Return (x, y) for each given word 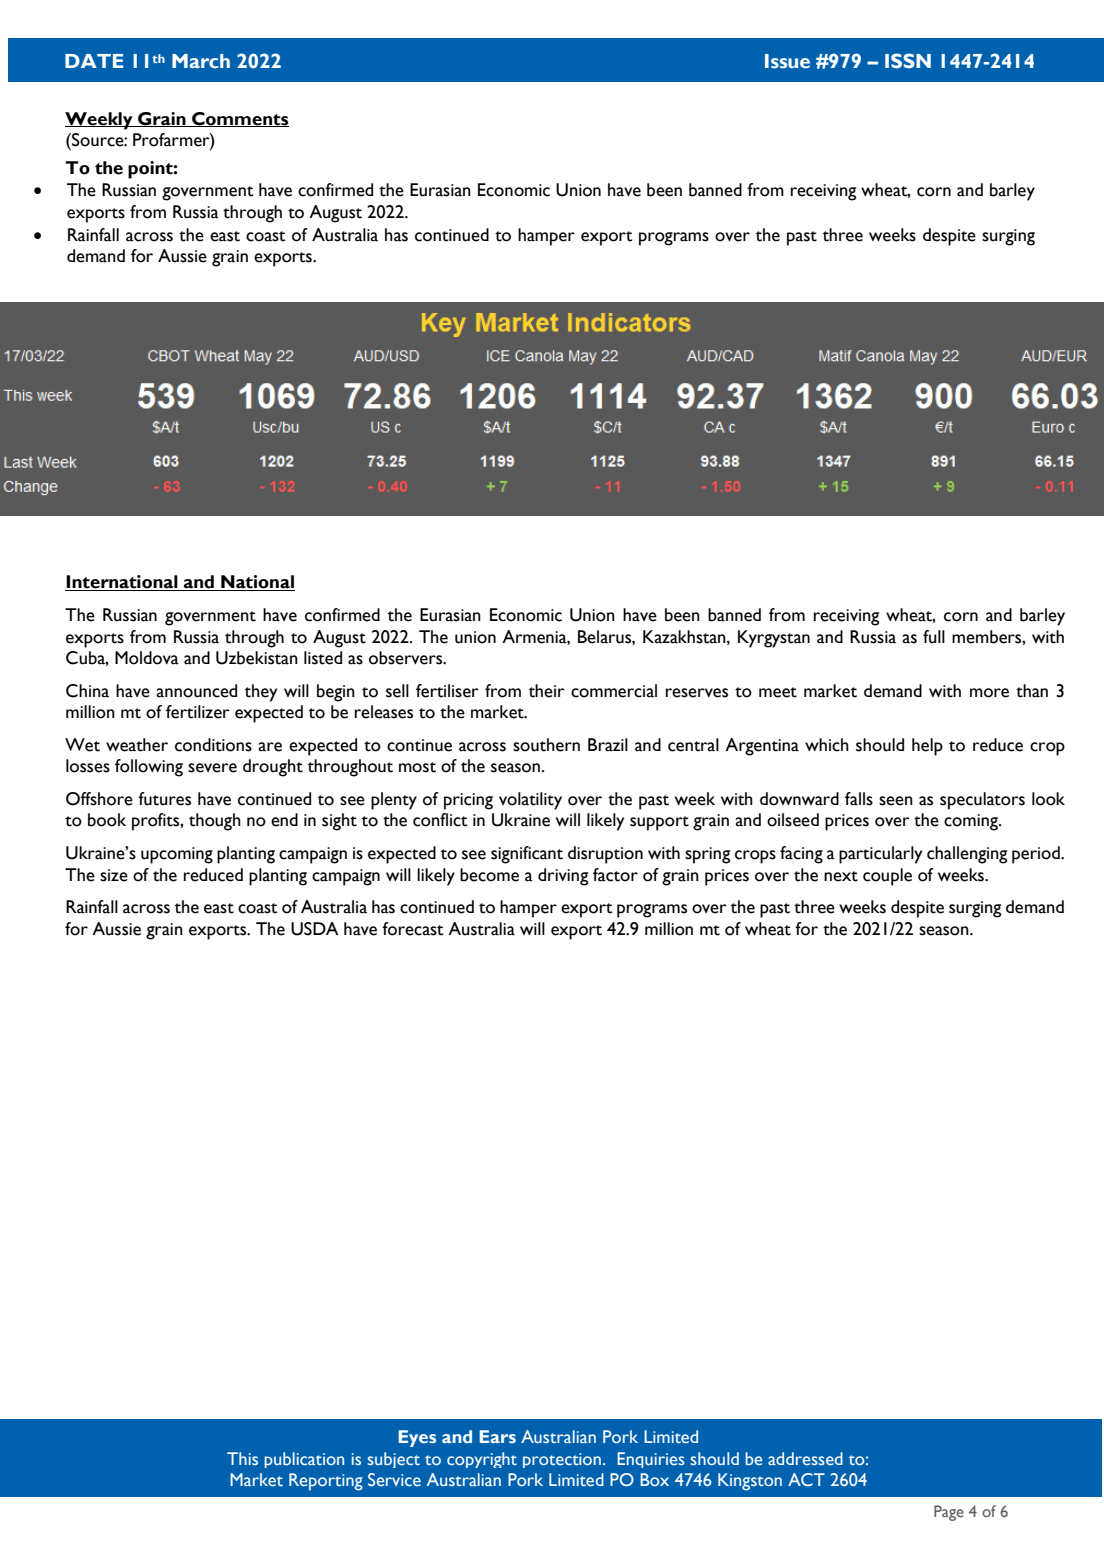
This (242, 1458)
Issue (787, 61)
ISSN (908, 61)
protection (562, 1460)
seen (896, 801)
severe (212, 768)
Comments (239, 119)
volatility (530, 801)
